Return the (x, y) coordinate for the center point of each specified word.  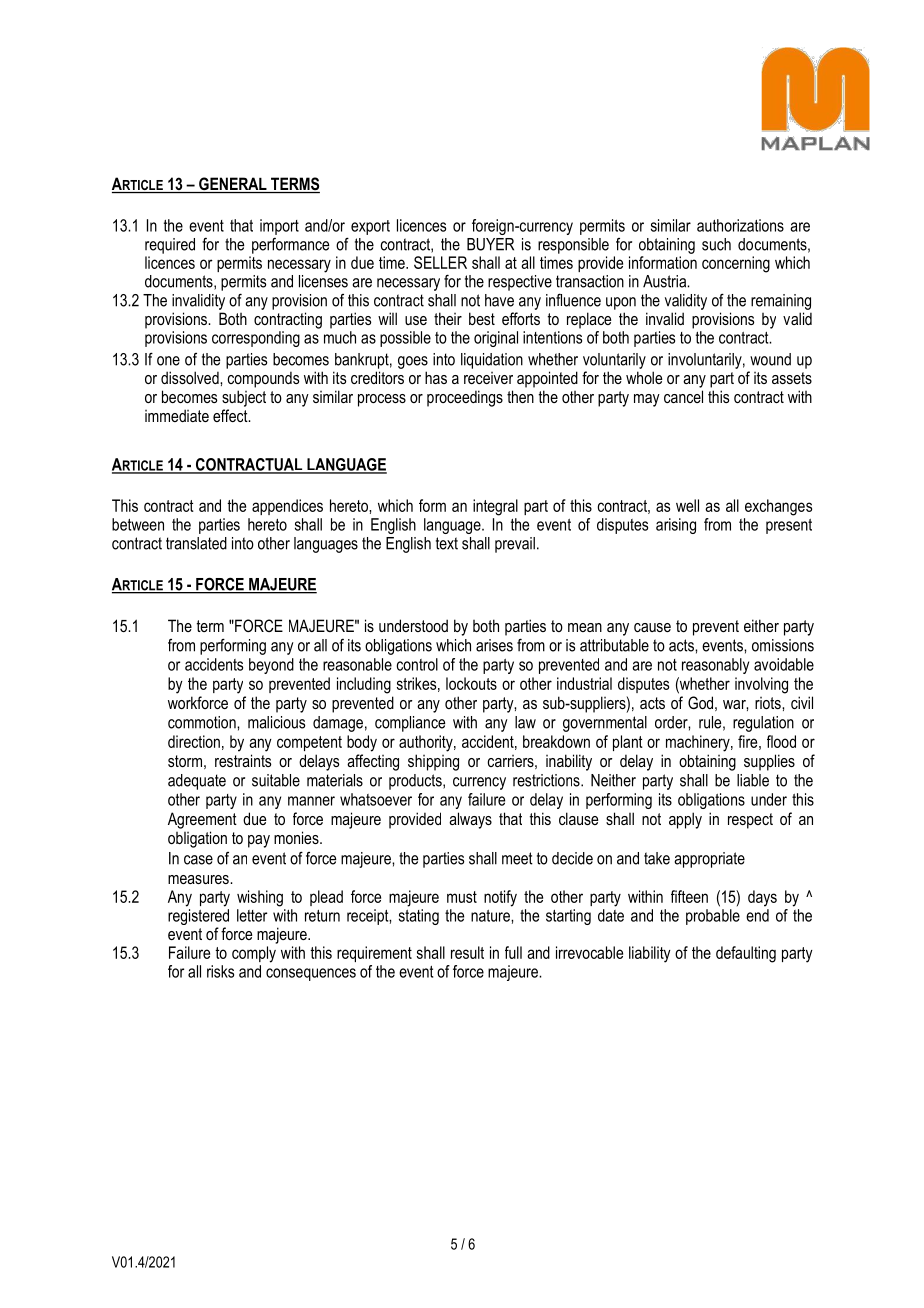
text (447, 543)
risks (220, 971)
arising (676, 526)
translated (196, 543)
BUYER (490, 244)
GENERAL (233, 185)
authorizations (740, 225)
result (467, 952)
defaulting (746, 954)
